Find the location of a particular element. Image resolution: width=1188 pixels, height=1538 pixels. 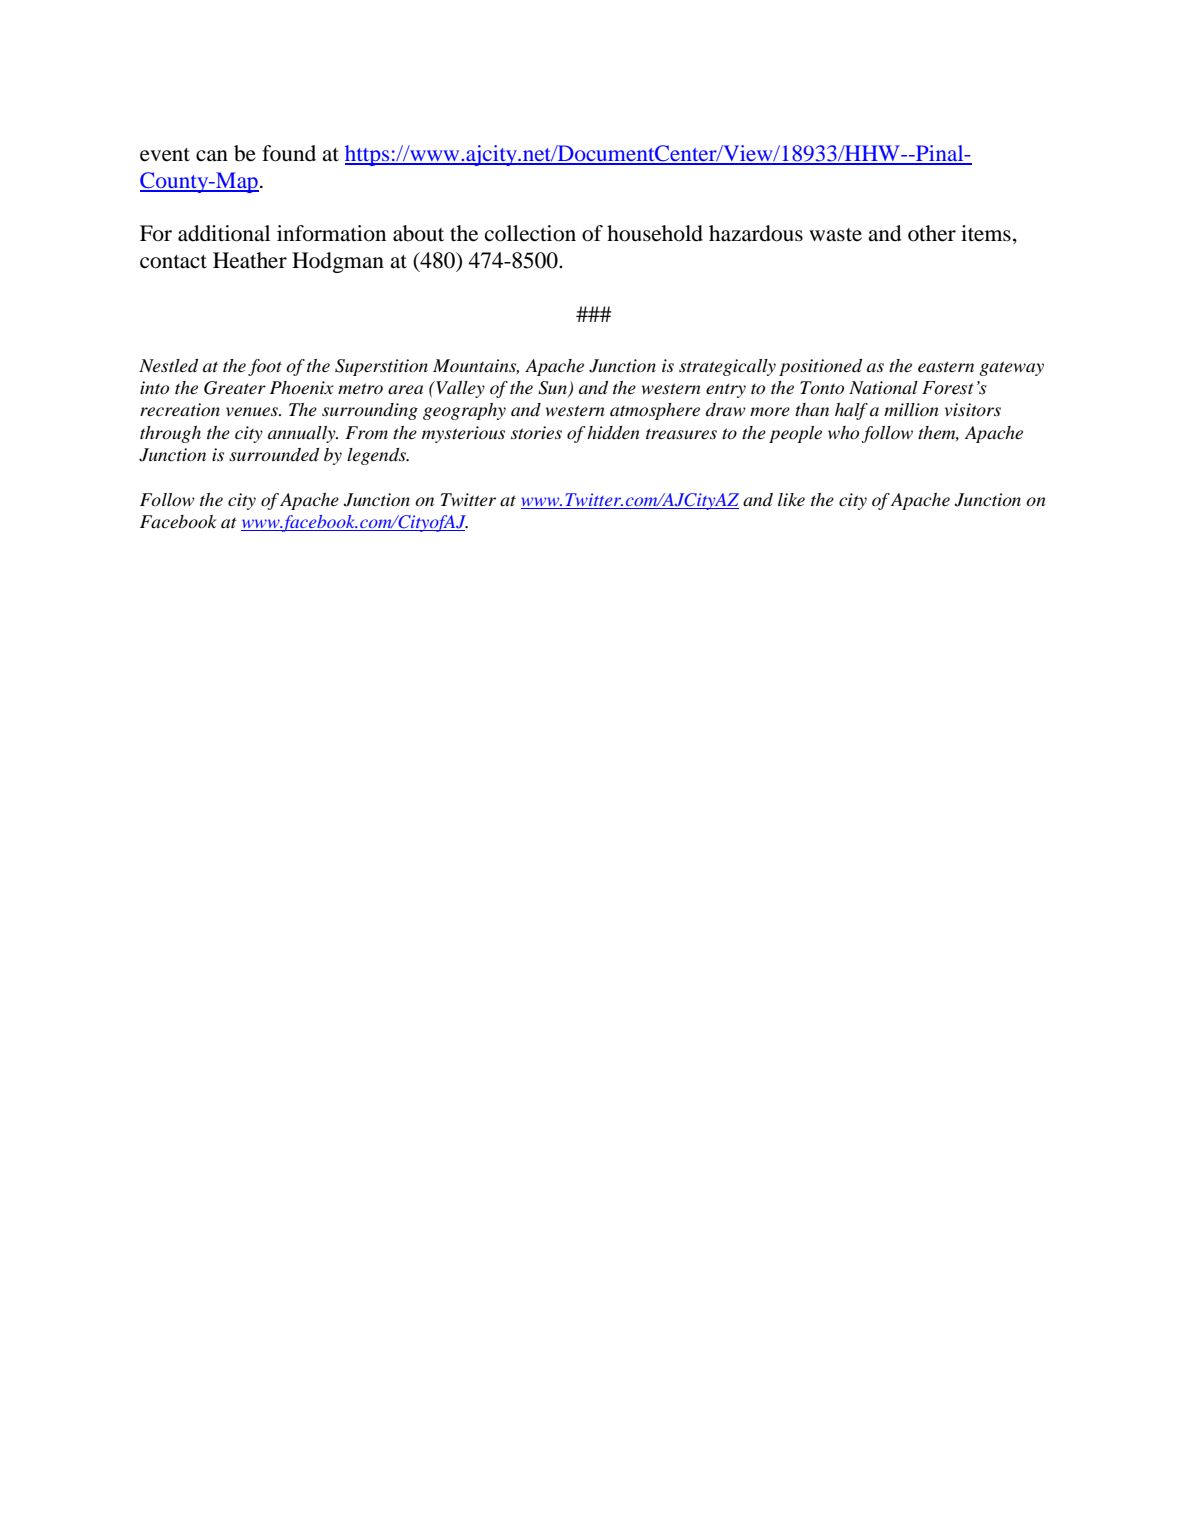

foot is located at coordinates (265, 367).
